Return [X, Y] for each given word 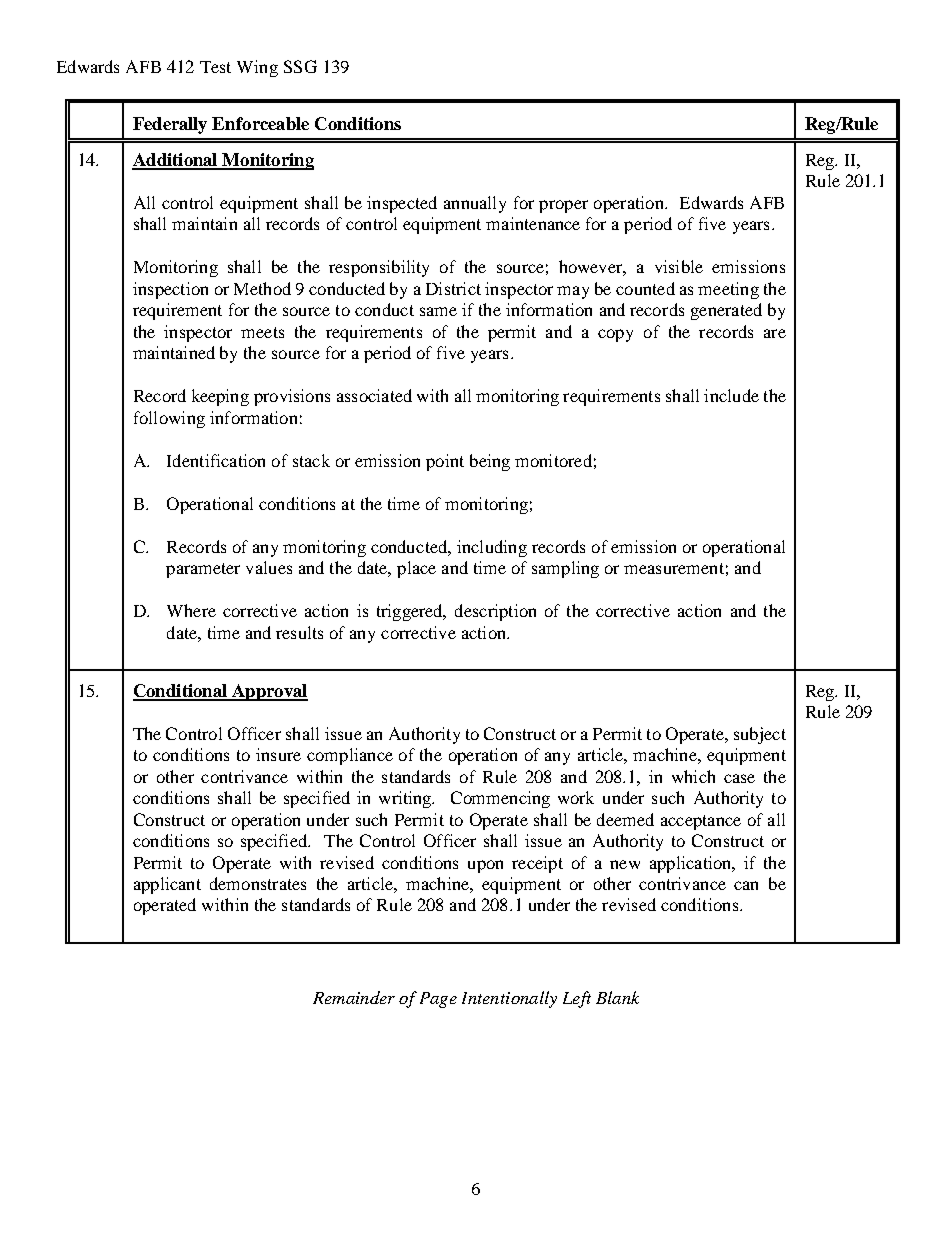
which [693, 776]
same [438, 311]
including [492, 548]
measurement [674, 568]
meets [262, 332]
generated [726, 311]
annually [475, 204]
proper [563, 206]
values [269, 567]
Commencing [500, 799]
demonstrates [258, 883]
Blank [617, 997]
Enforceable [260, 123]
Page [438, 1000]
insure [278, 754]
